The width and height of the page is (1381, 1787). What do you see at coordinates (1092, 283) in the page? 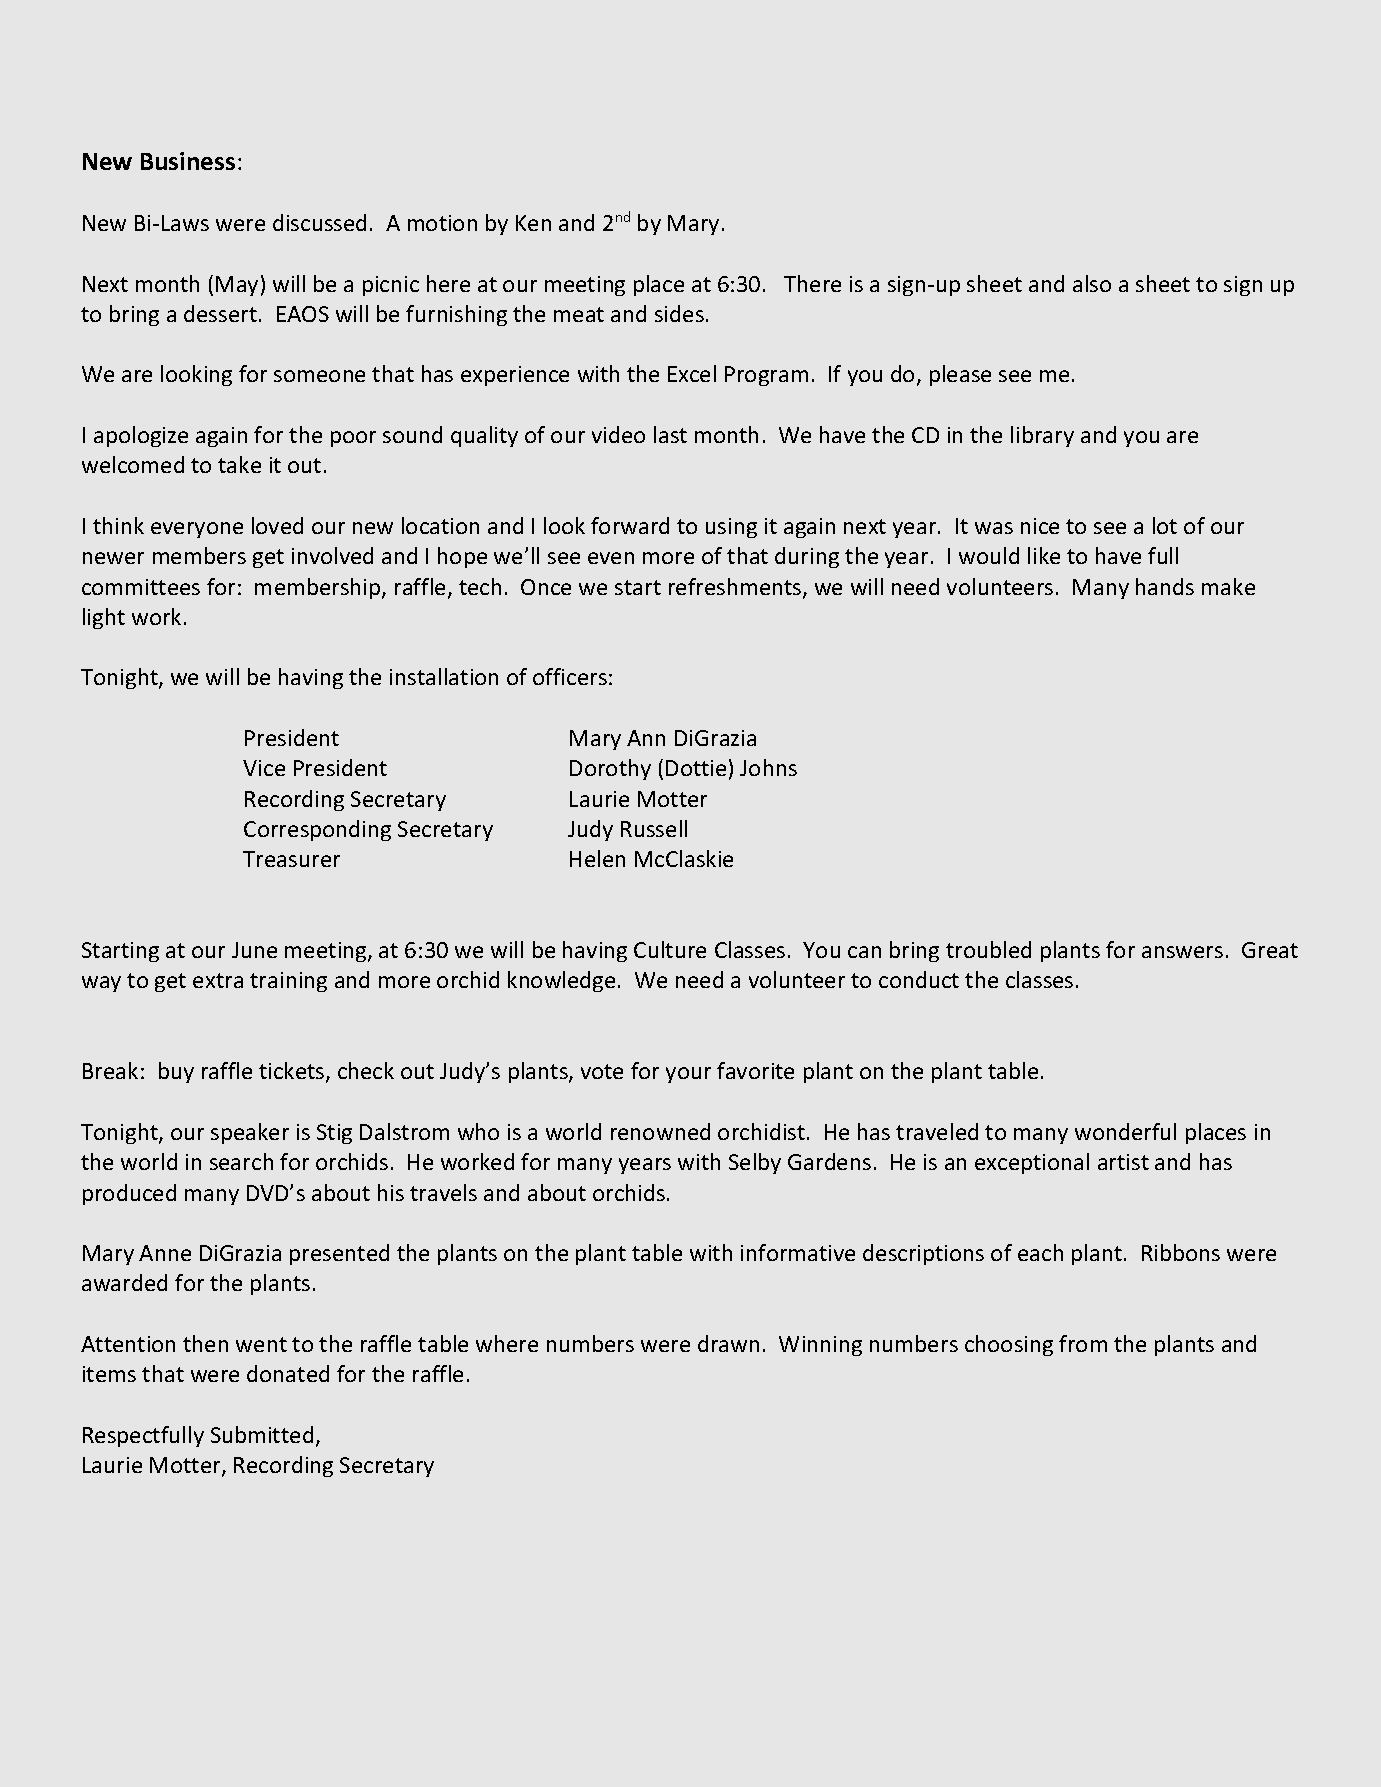
I see `also` at bounding box center [1092, 283].
